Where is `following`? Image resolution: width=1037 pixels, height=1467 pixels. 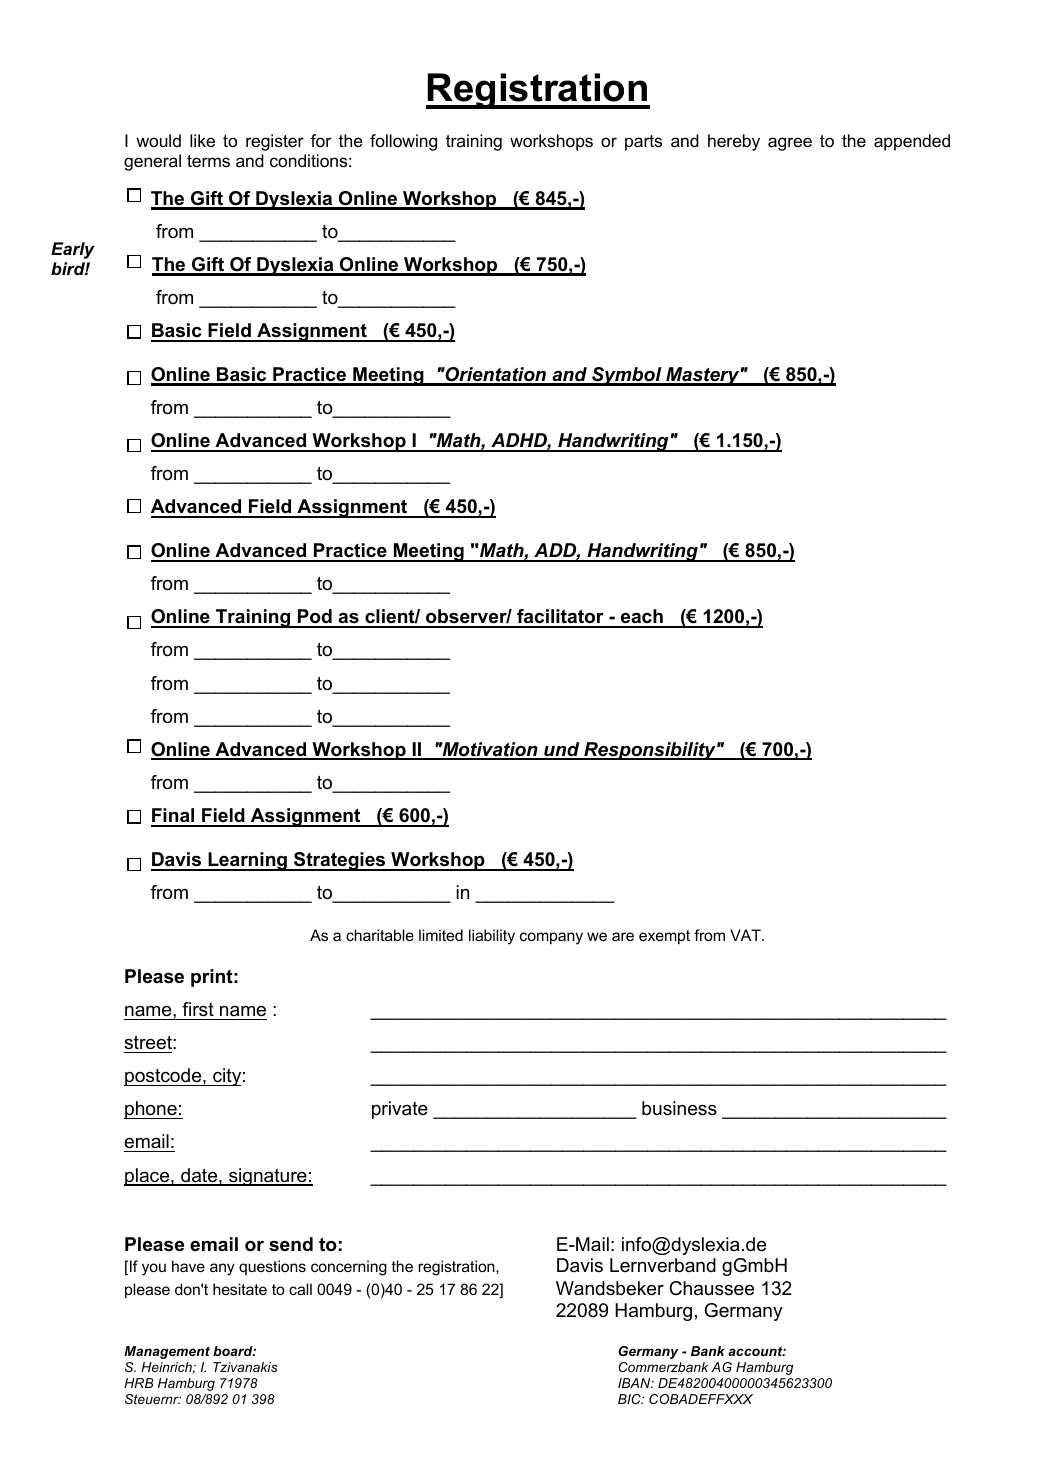
following is located at coordinates (403, 142).
